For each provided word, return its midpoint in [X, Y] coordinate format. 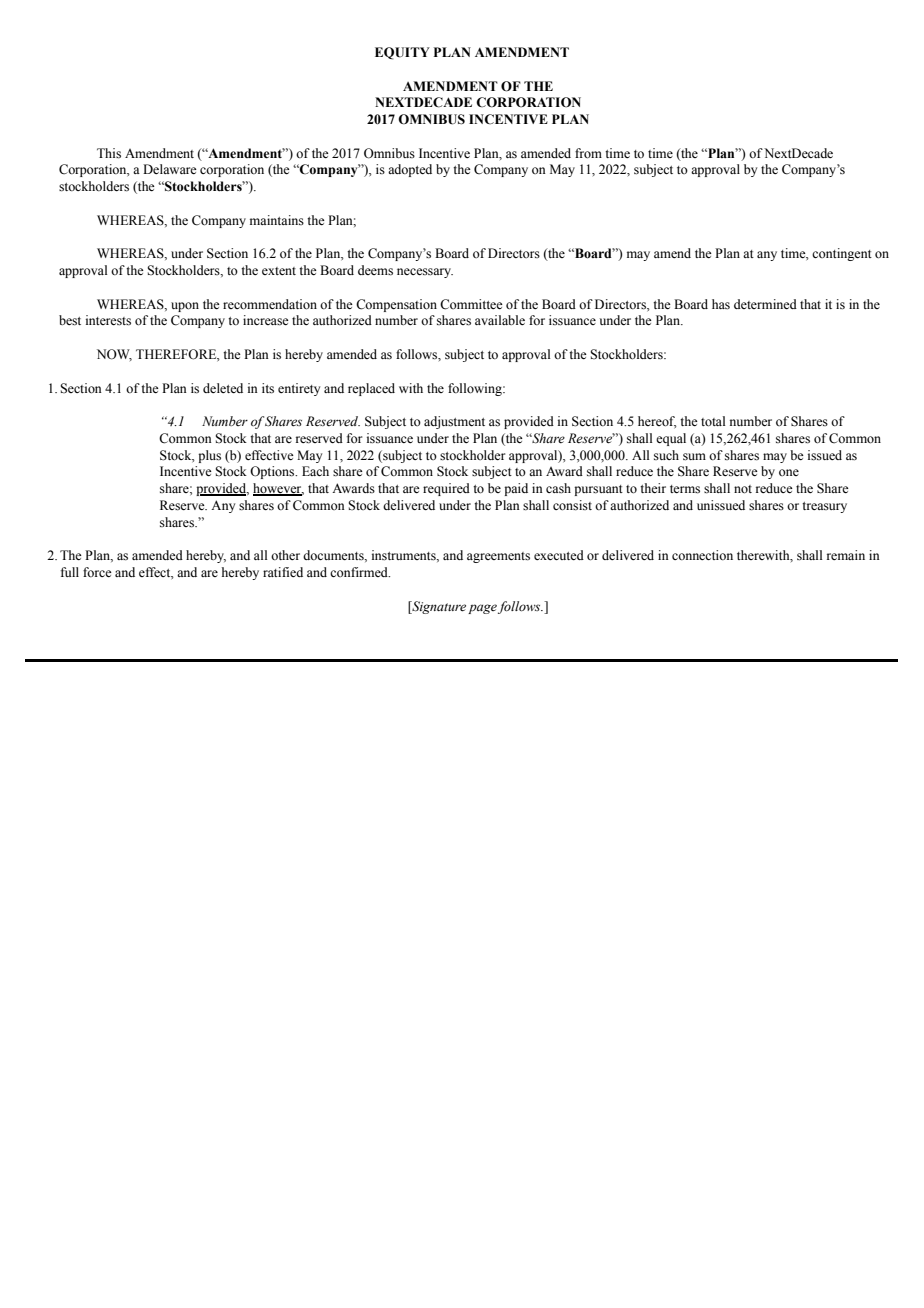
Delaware [170, 169]
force [97, 572]
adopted [410, 170]
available [500, 320]
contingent [842, 254]
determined [765, 304]
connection [702, 555]
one [789, 472]
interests [108, 320]
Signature [438, 607]
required [446, 489]
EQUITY [402, 53]
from [588, 153]
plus [209, 456]
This [109, 153]
